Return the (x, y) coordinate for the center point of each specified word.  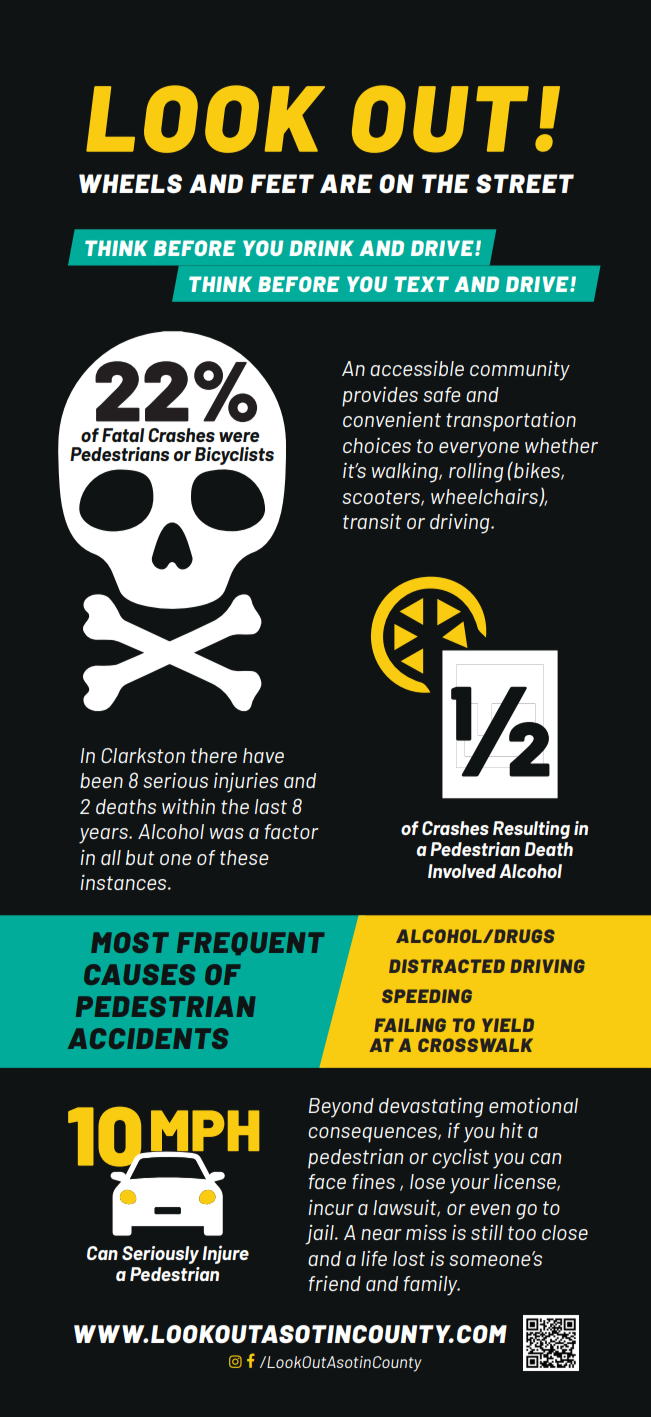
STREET (525, 183)
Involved (462, 871)
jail (320, 1234)
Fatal (123, 435)
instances (124, 882)
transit (372, 521)
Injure (225, 1254)
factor (291, 831)
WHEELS (130, 184)
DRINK (321, 248)
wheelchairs (485, 497)
